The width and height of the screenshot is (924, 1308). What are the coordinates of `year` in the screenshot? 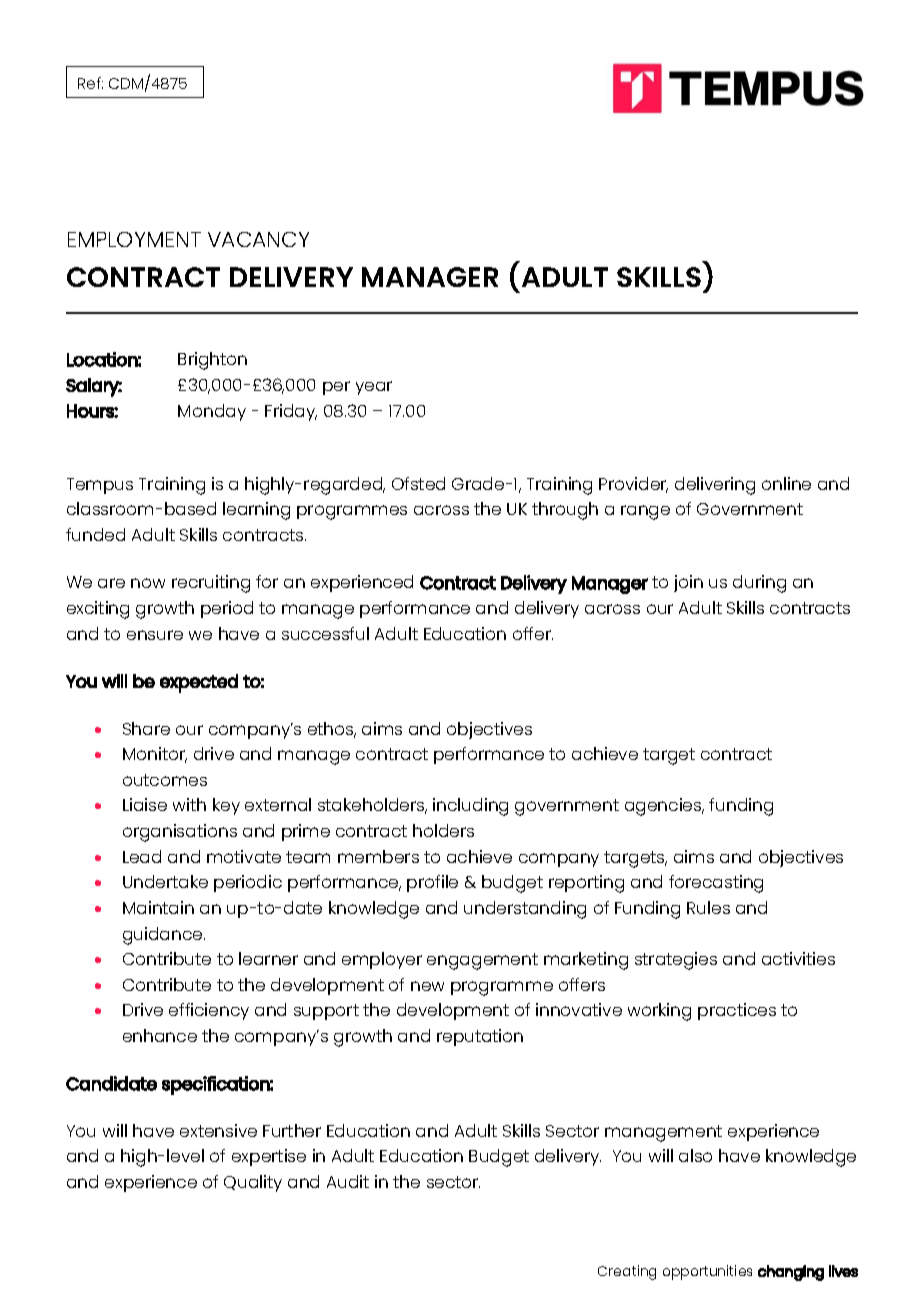 It's located at (374, 388).
